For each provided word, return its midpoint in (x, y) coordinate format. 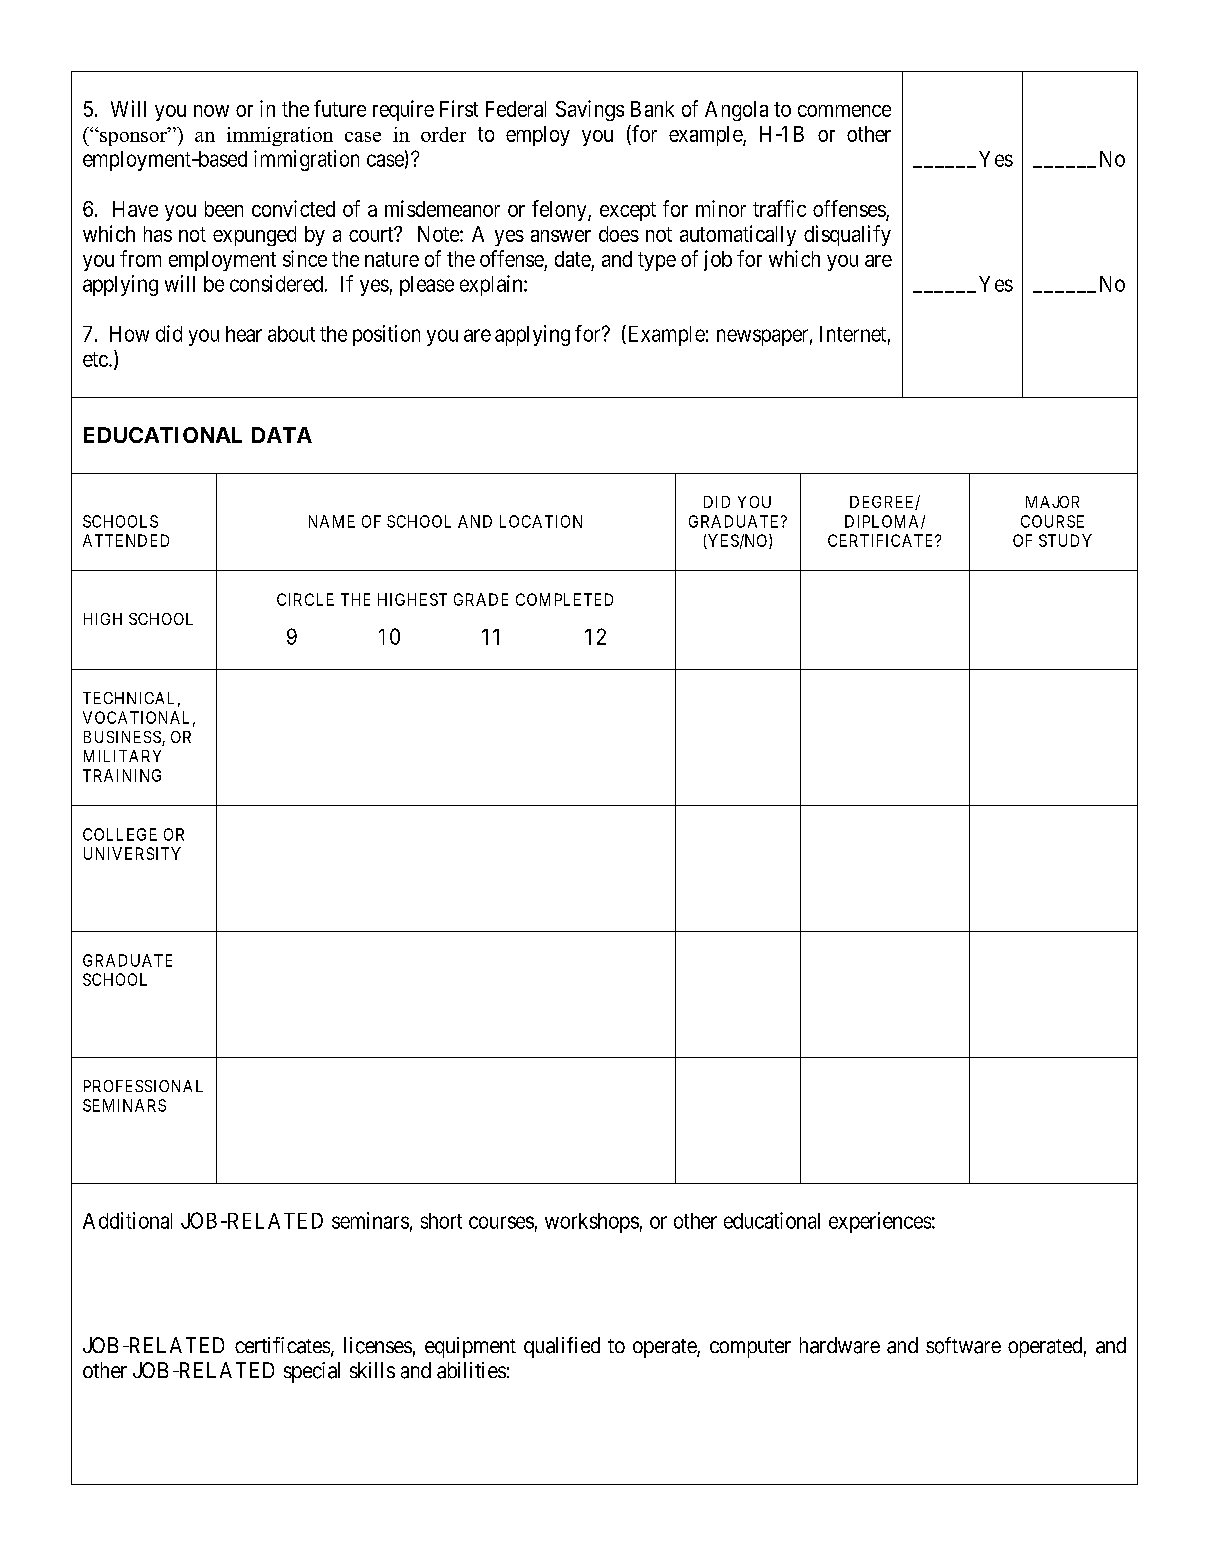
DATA (282, 435)
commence (844, 111)
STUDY (1065, 540)
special (312, 1372)
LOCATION (541, 521)
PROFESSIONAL (143, 1086)
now (211, 111)
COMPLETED (564, 599)
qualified (562, 1347)
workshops (592, 1223)
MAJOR (1052, 502)
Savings (590, 110)
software (963, 1345)
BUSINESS (123, 738)
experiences (880, 1222)
